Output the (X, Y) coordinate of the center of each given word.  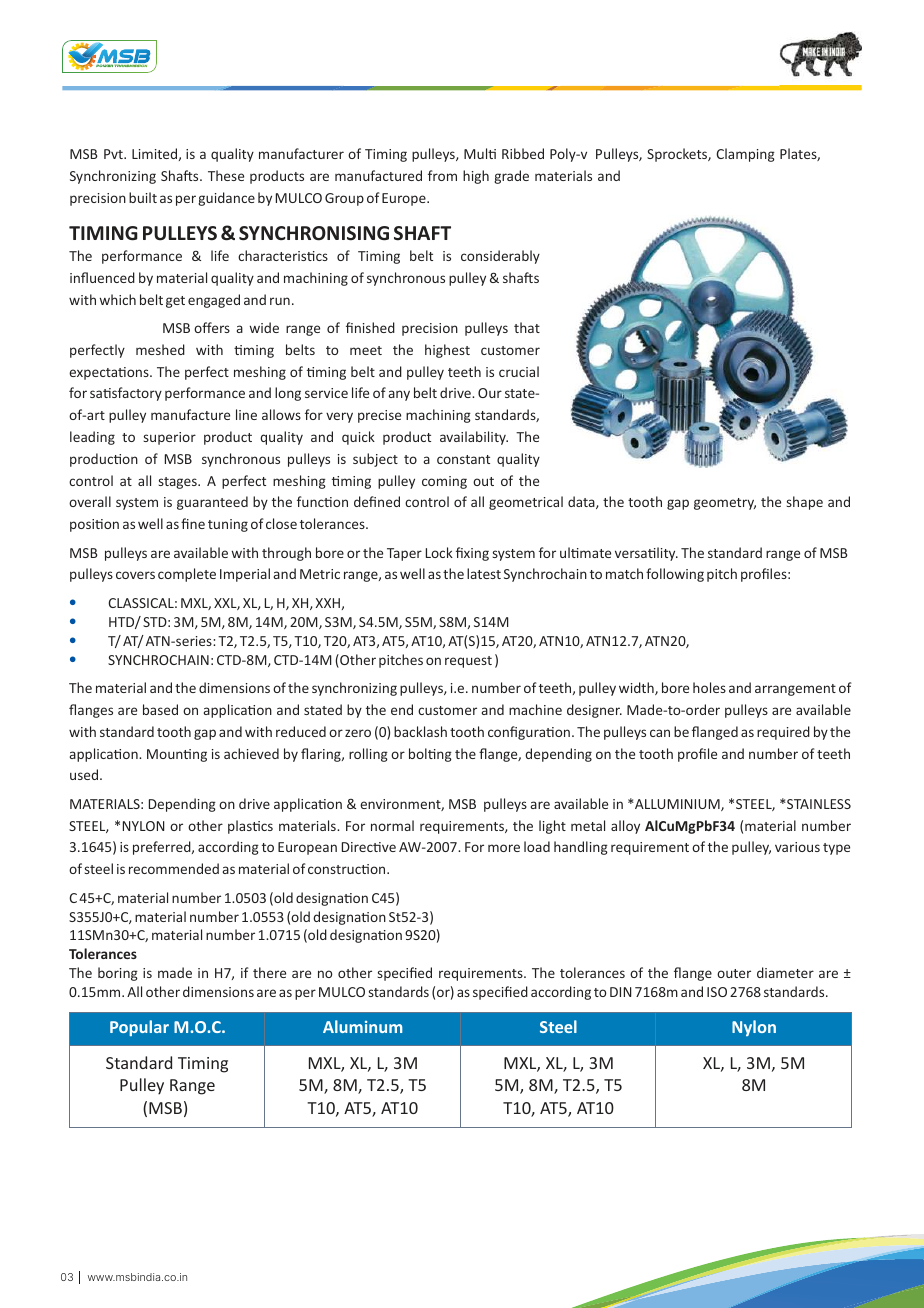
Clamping (745, 155)
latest (484, 573)
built (143, 197)
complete (187, 575)
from (442, 175)
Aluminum (362, 1026)
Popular (139, 1028)
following (675, 575)
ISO (717, 992)
